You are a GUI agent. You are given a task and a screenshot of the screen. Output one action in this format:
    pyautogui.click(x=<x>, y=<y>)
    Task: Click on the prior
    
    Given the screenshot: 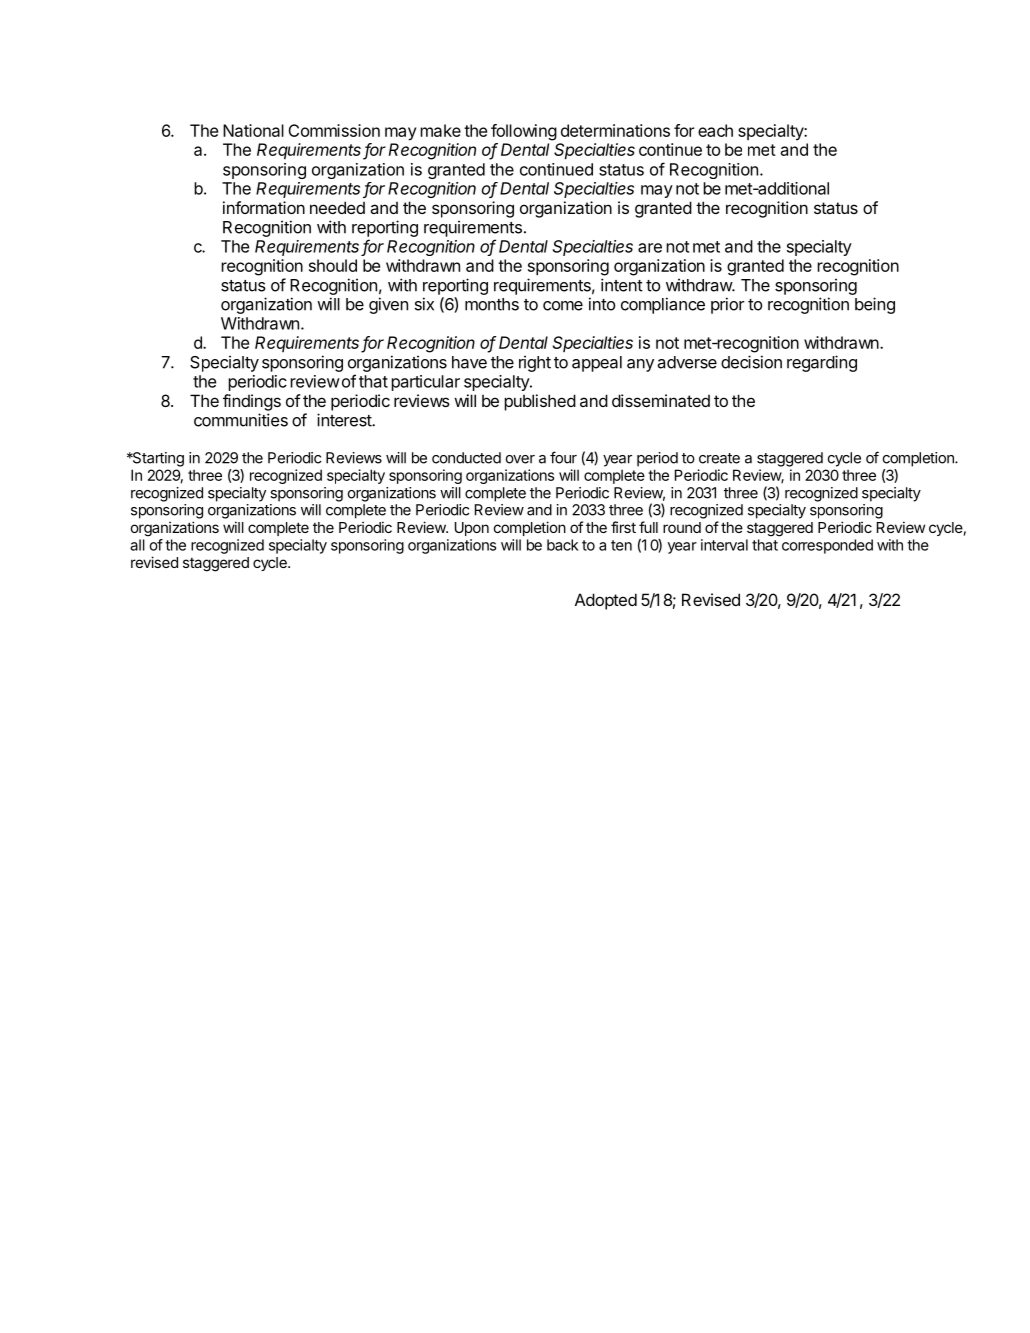 What is the action you would take?
    pyautogui.click(x=728, y=305)
